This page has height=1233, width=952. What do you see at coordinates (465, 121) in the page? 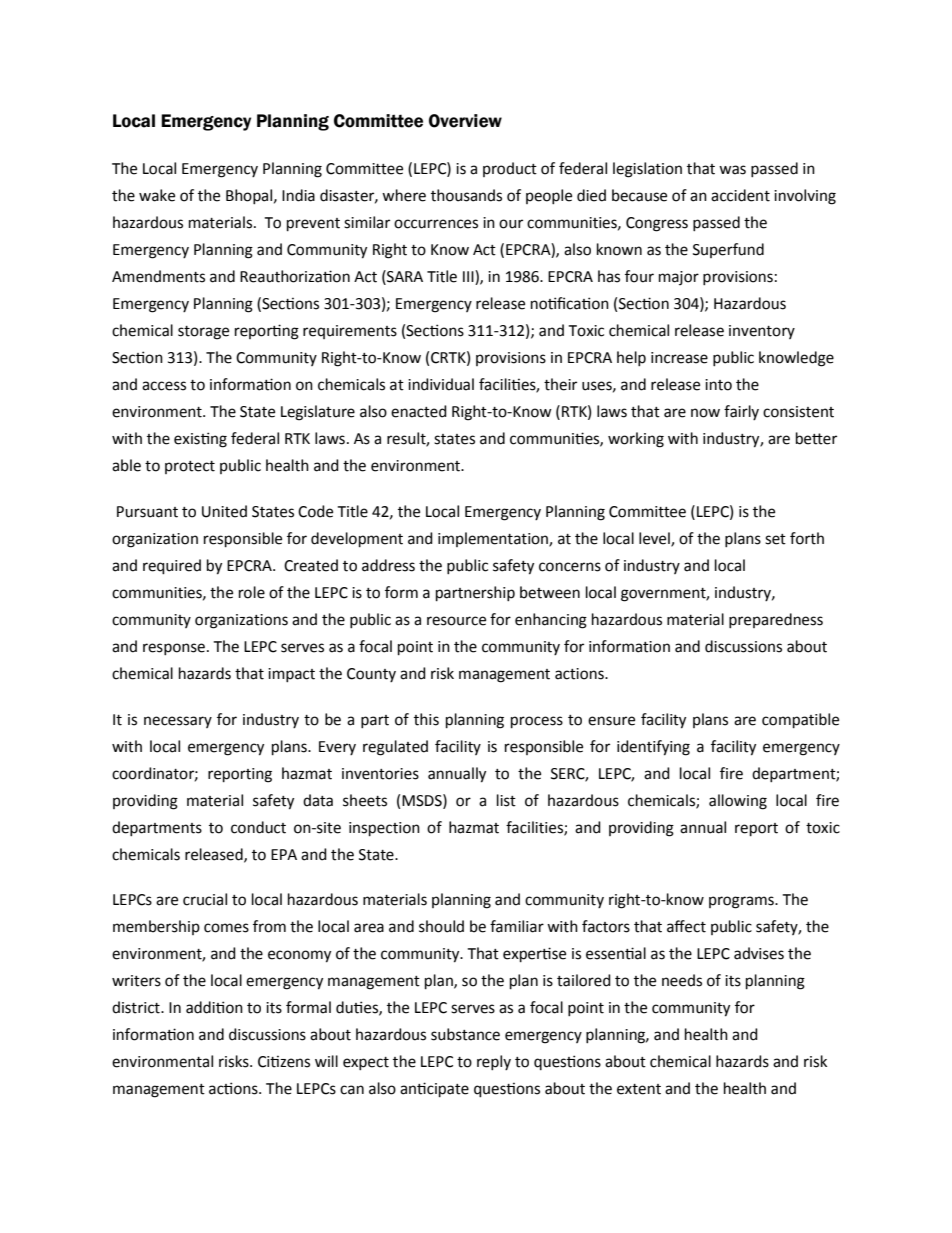
I see `Overview` at bounding box center [465, 121].
